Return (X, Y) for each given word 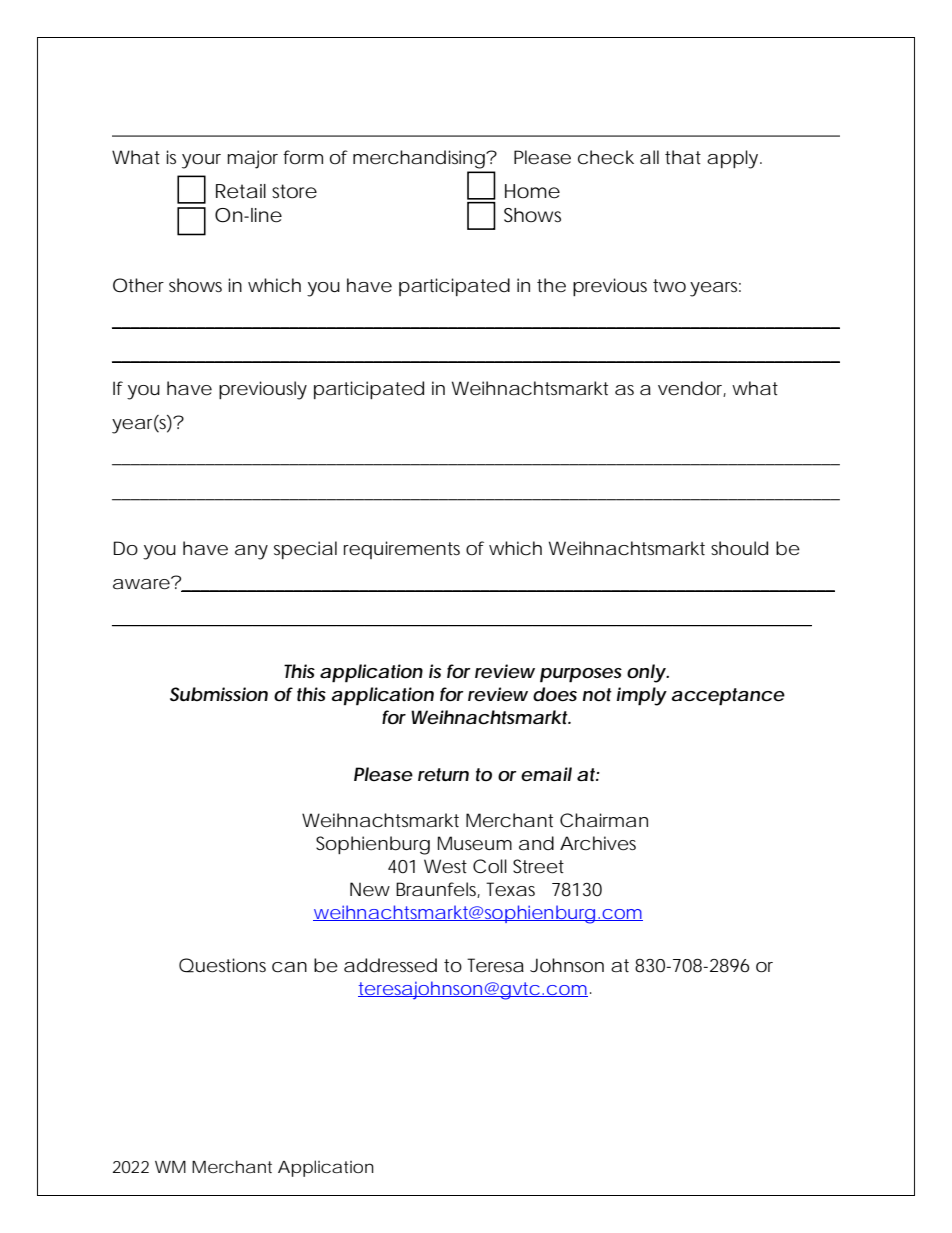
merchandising (419, 159)
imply (641, 696)
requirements (402, 550)
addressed (390, 965)
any (251, 552)
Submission (219, 694)
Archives (598, 843)
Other (138, 285)
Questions (222, 965)
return (443, 775)
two (669, 285)
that (683, 157)
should (739, 548)
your (201, 161)
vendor (692, 389)
